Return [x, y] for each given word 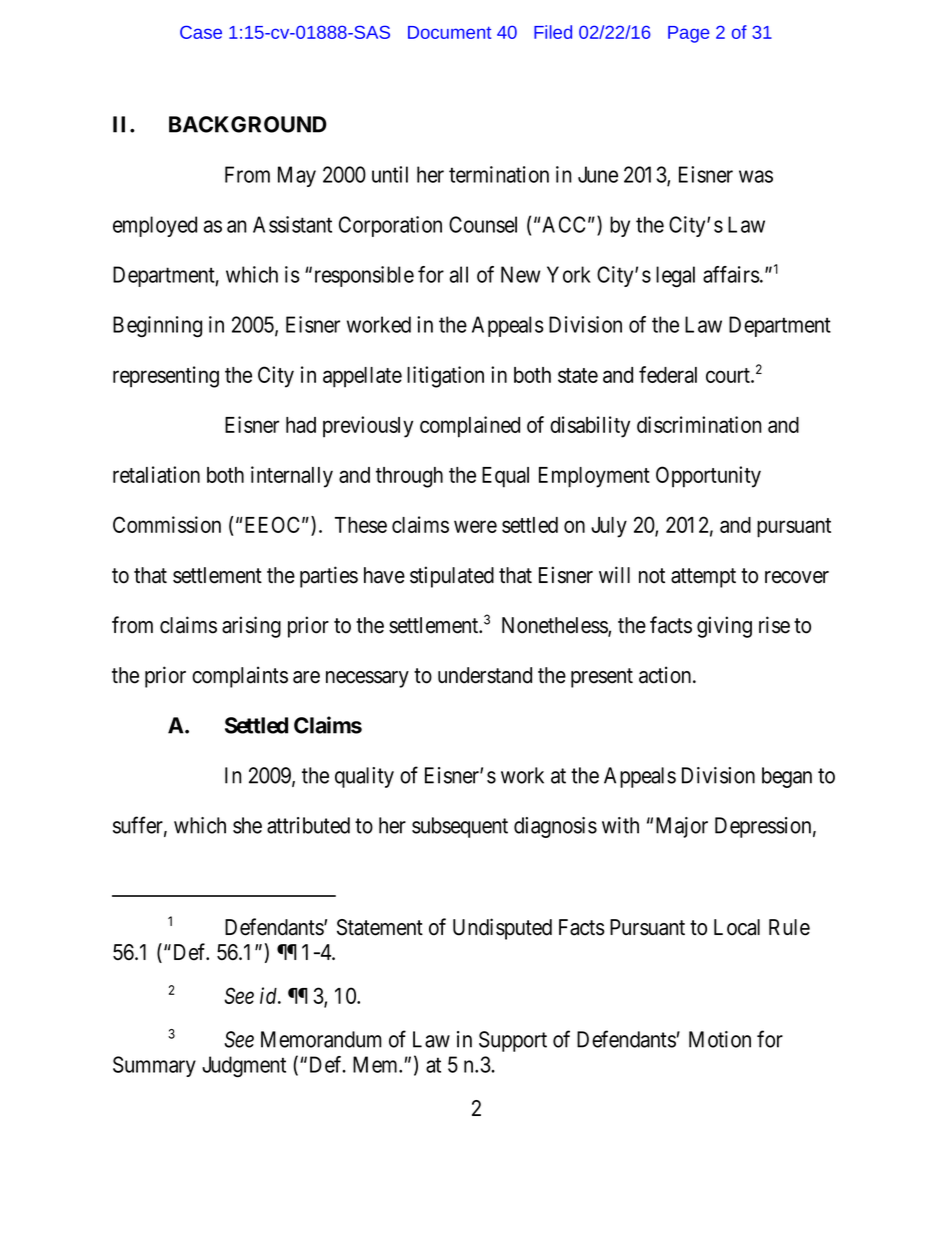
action [666, 675]
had [301, 425]
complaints [240, 677]
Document [449, 32]
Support [513, 1041]
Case [201, 32]
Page [689, 34]
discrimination [699, 424]
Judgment [244, 1067]
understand [485, 675]
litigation [445, 377]
